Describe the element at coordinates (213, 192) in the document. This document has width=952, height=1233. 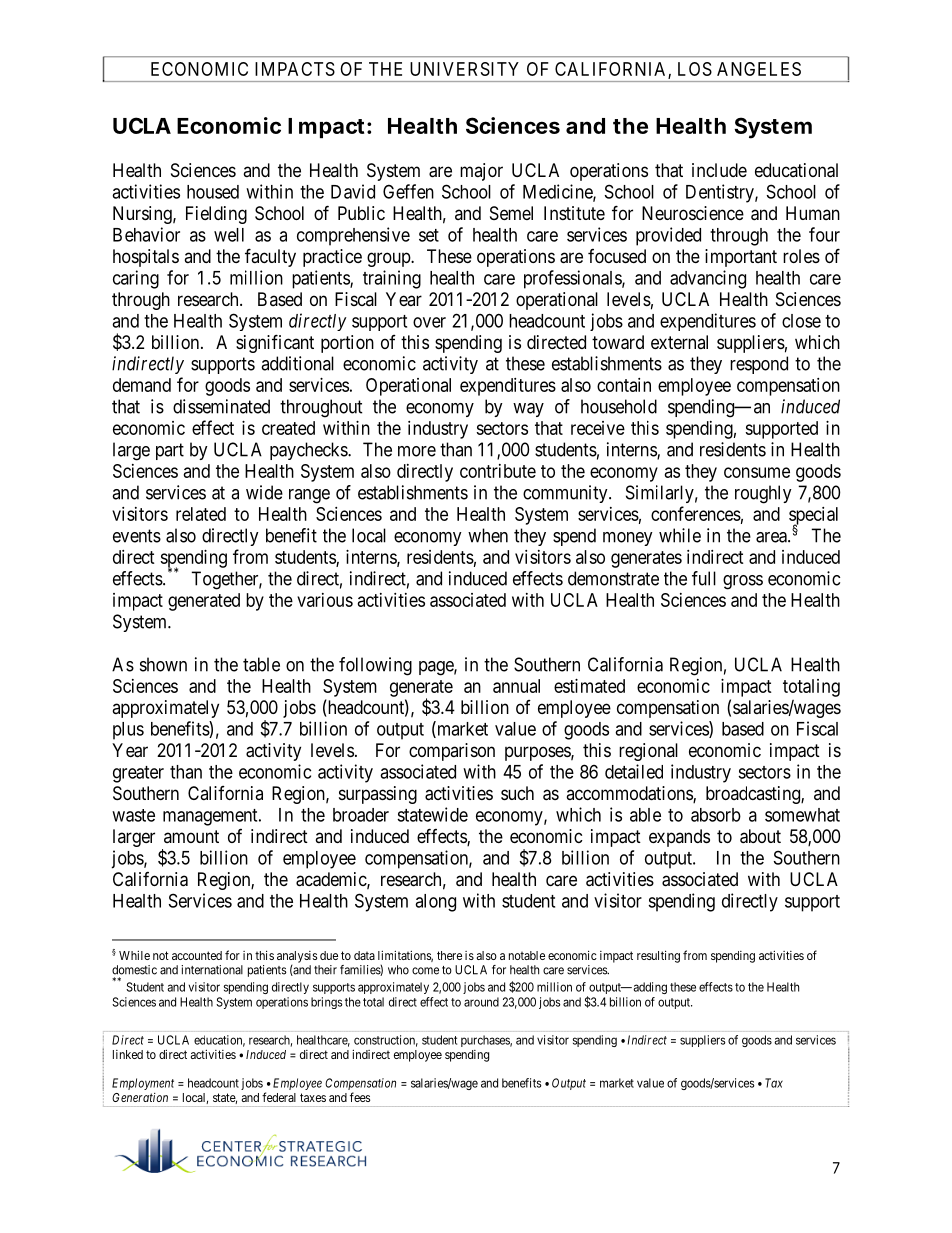
I see `housed` at that location.
